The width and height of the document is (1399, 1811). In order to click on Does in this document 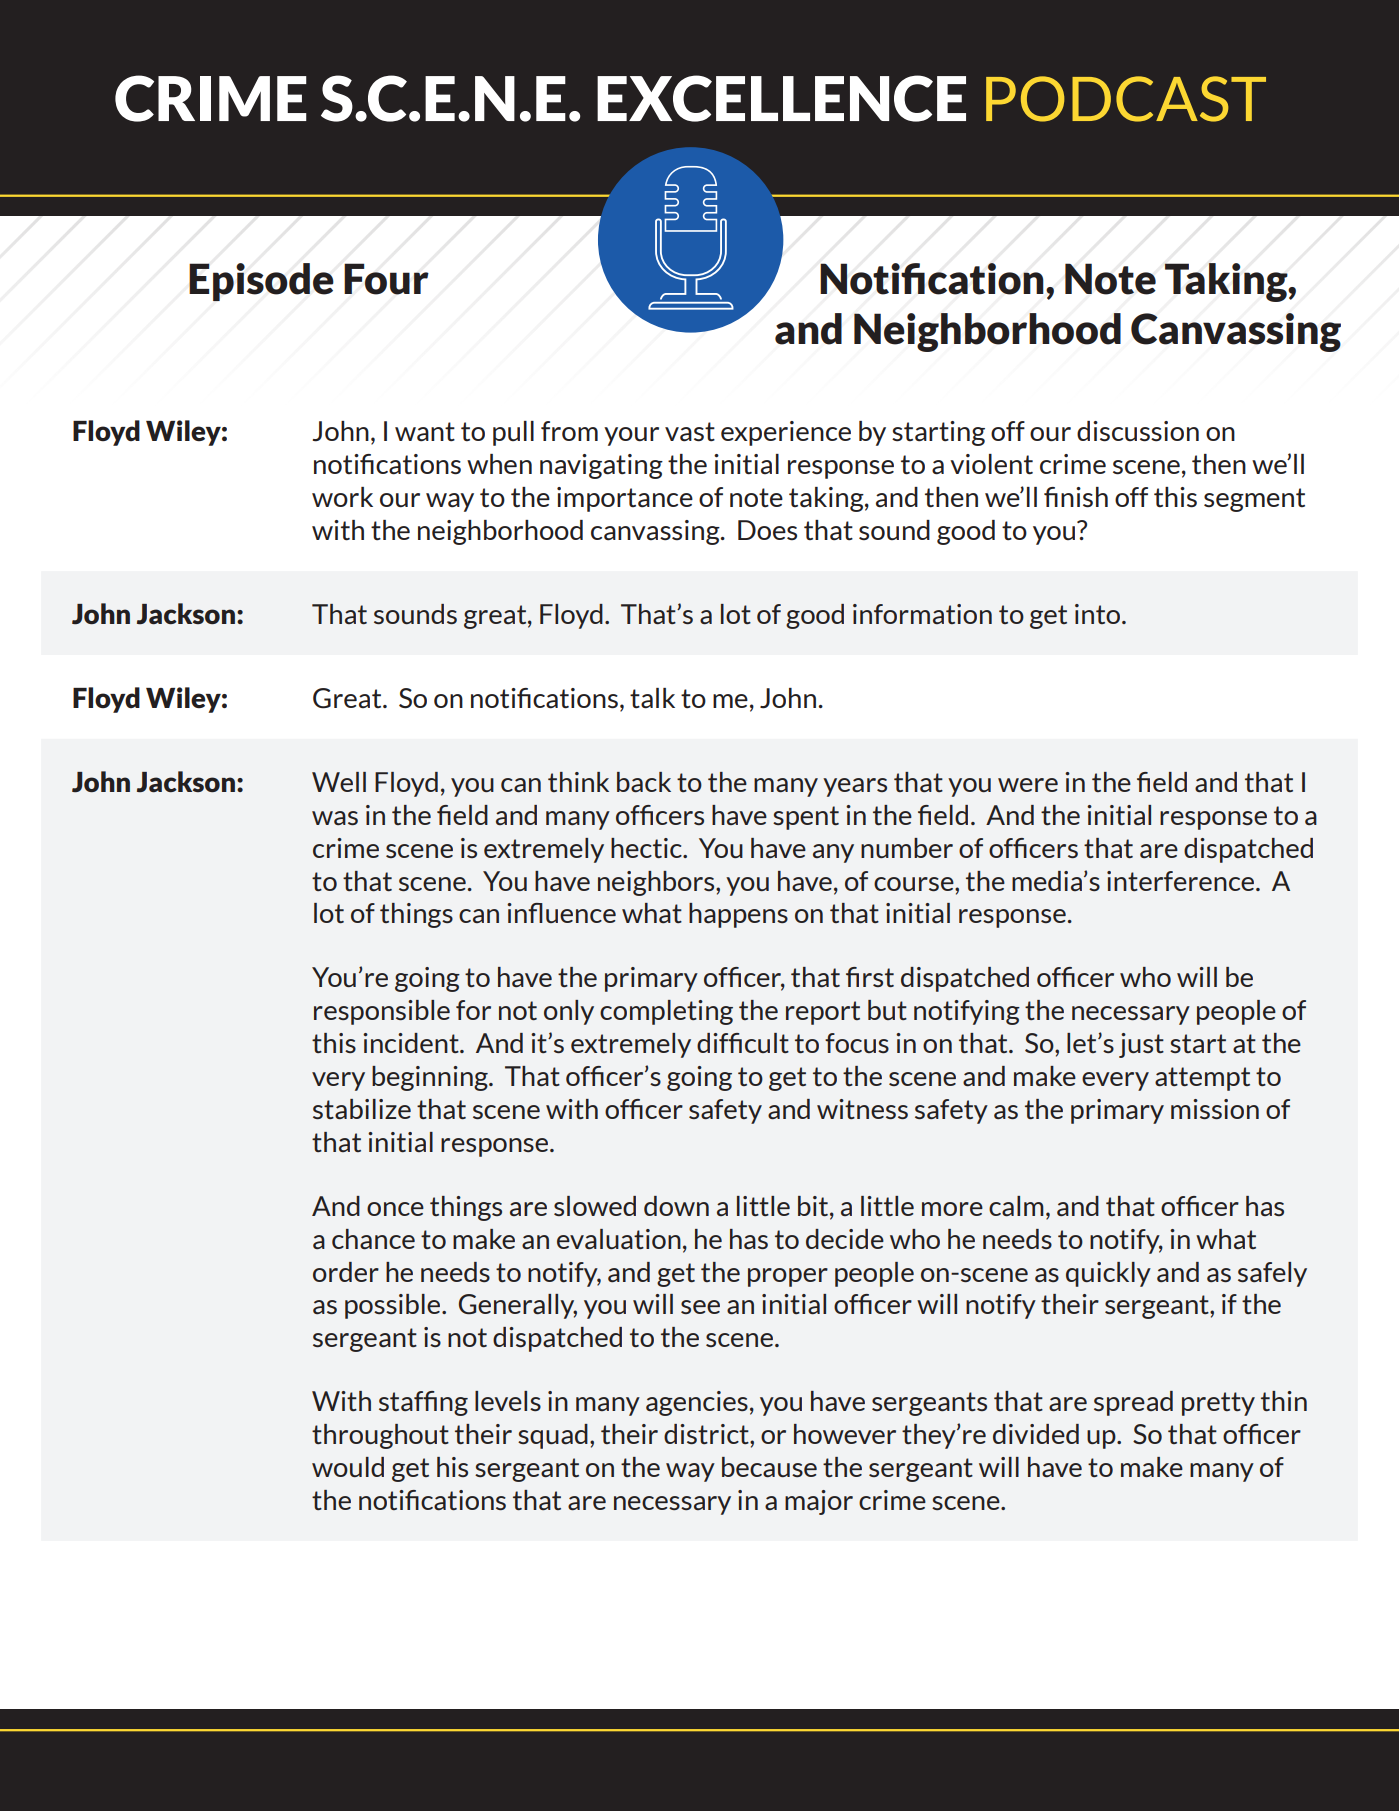, I will do `click(767, 530)`.
